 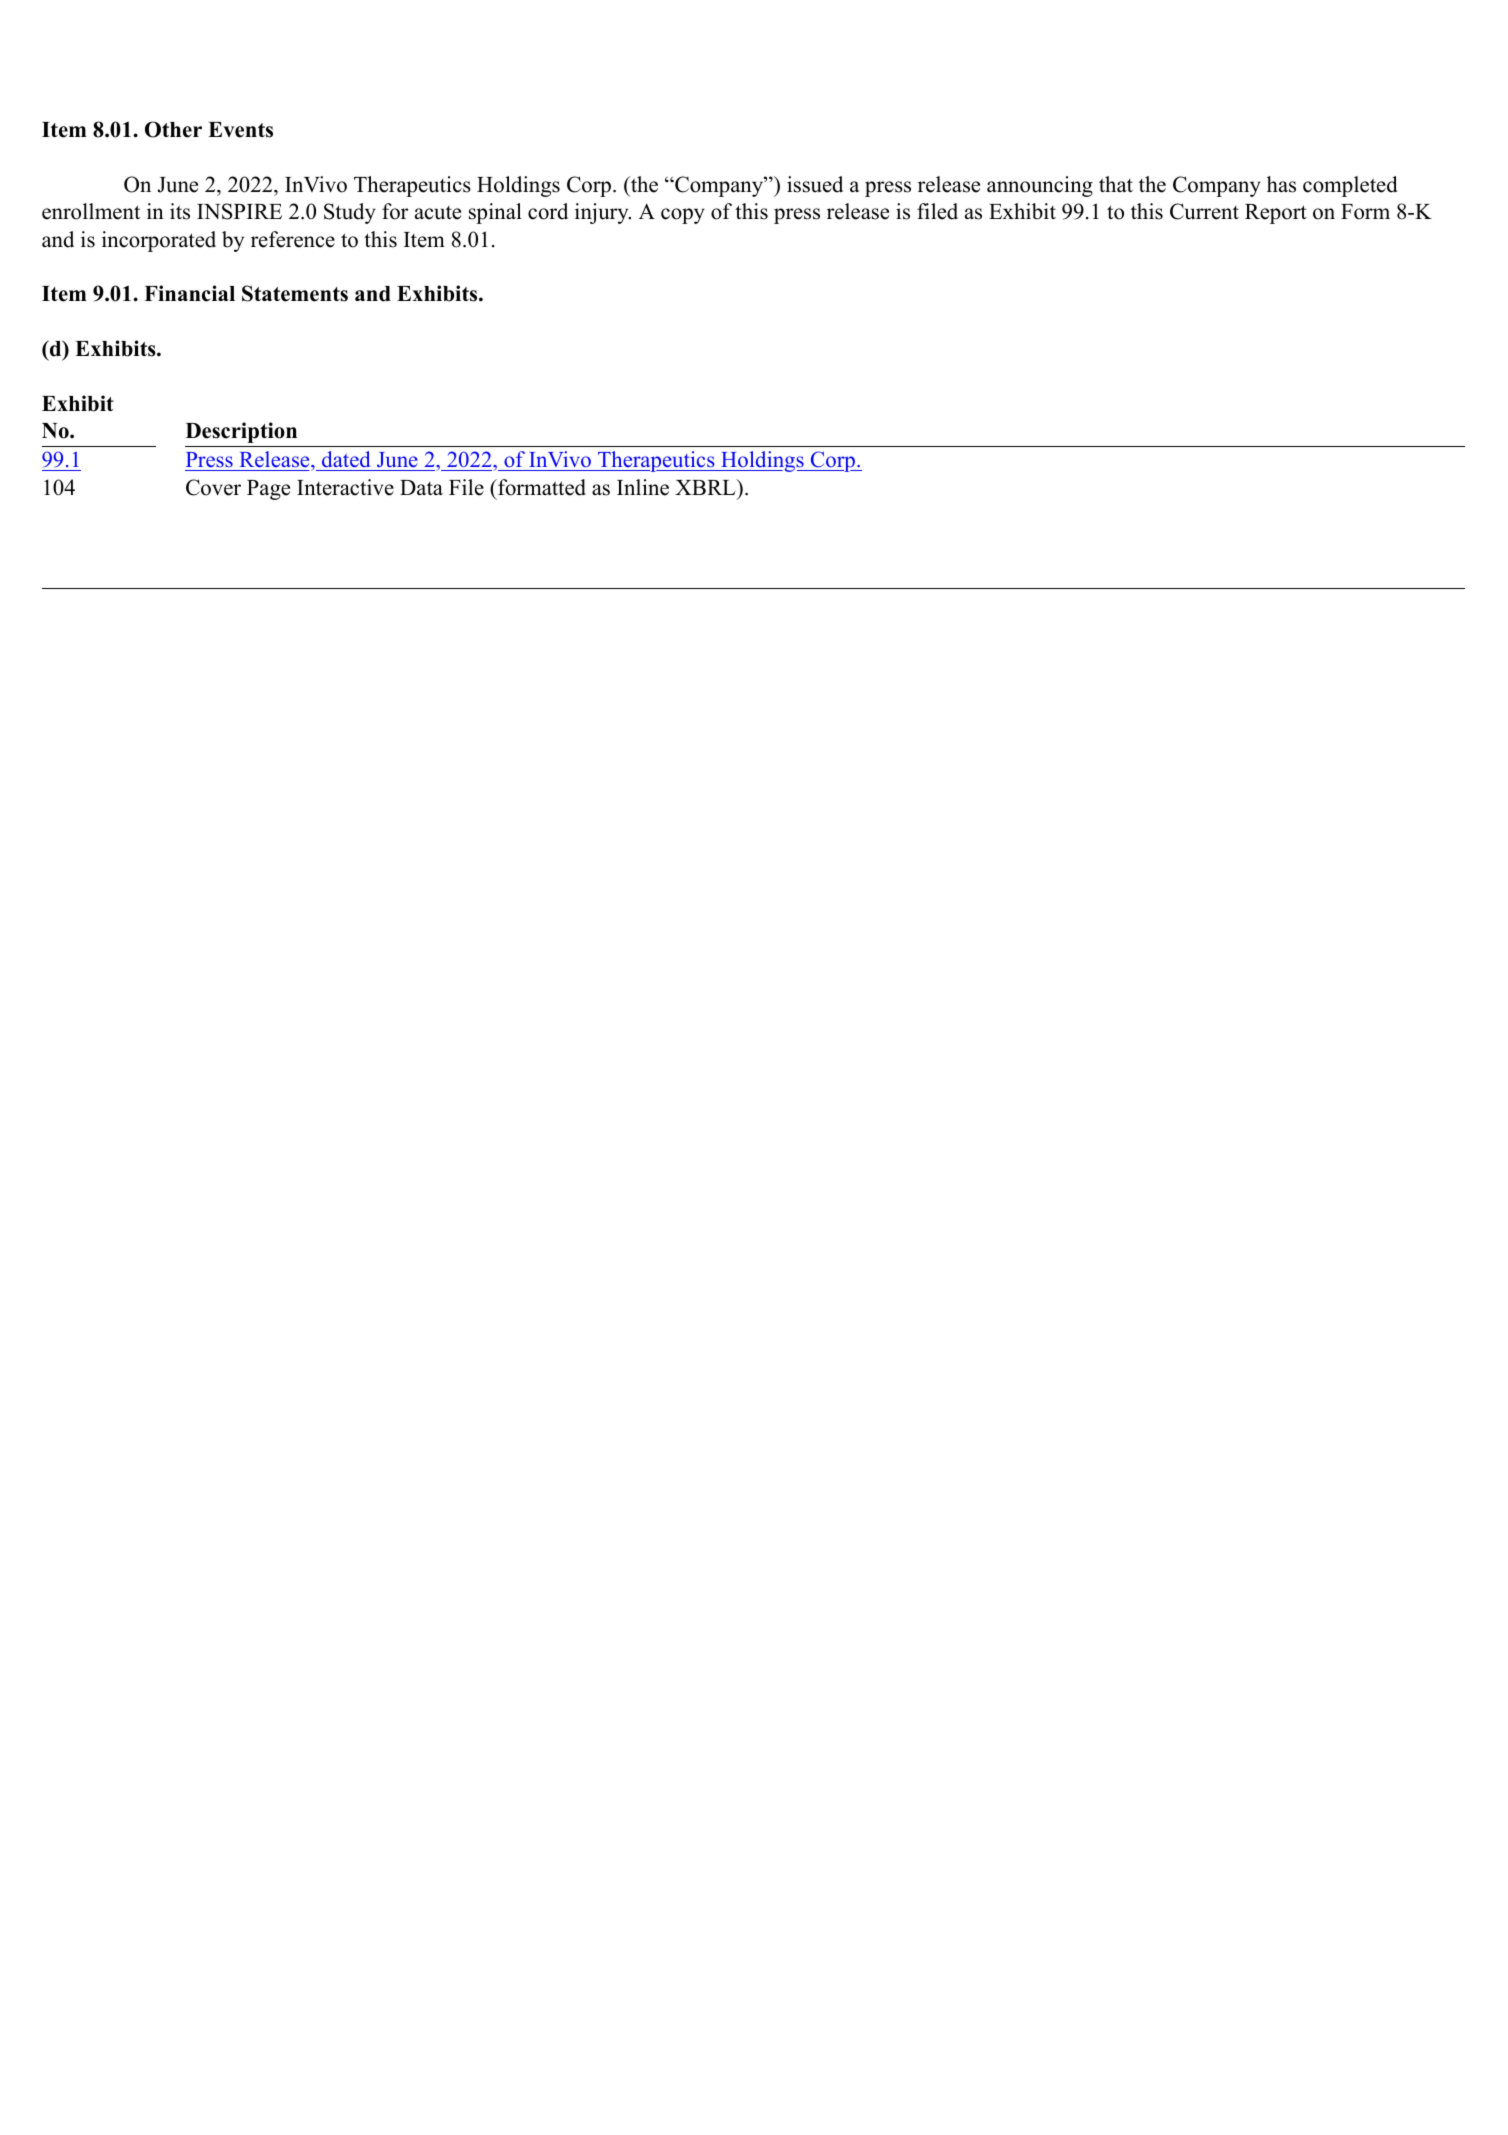 What do you see at coordinates (1116, 184) in the screenshot?
I see `that` at bounding box center [1116, 184].
